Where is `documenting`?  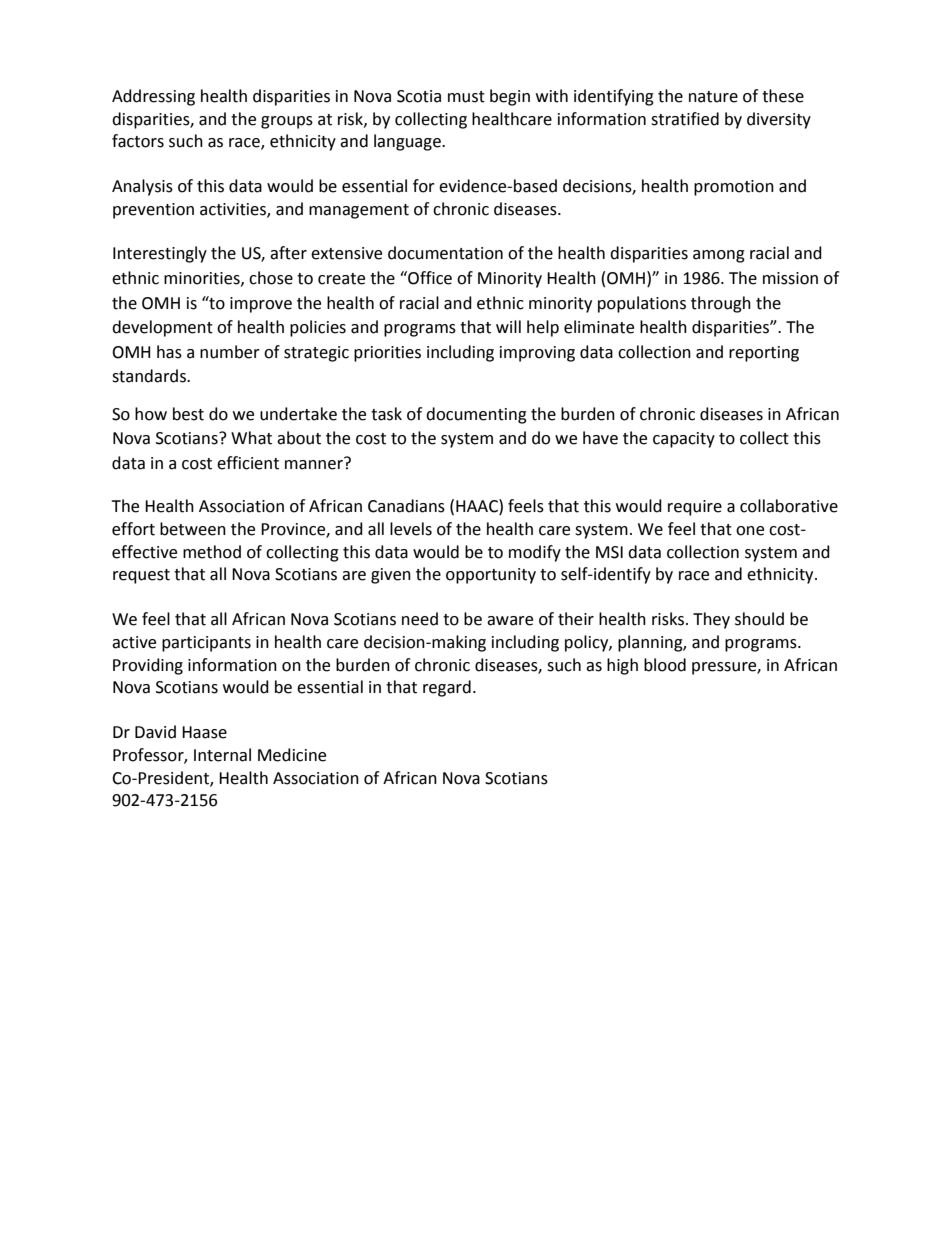
documenting is located at coordinates (476, 415).
